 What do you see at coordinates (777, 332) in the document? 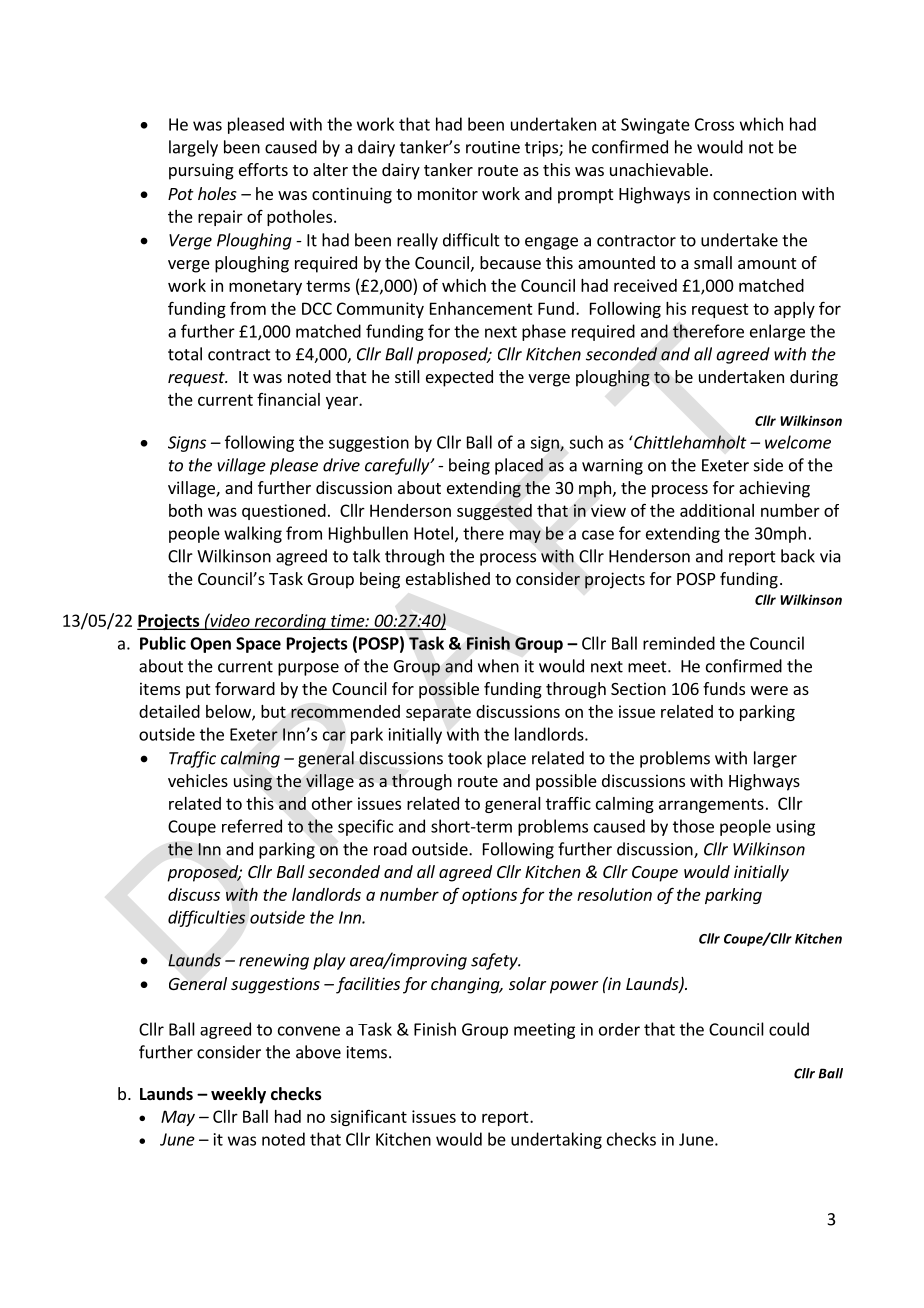
I see `enlarge` at bounding box center [777, 332].
